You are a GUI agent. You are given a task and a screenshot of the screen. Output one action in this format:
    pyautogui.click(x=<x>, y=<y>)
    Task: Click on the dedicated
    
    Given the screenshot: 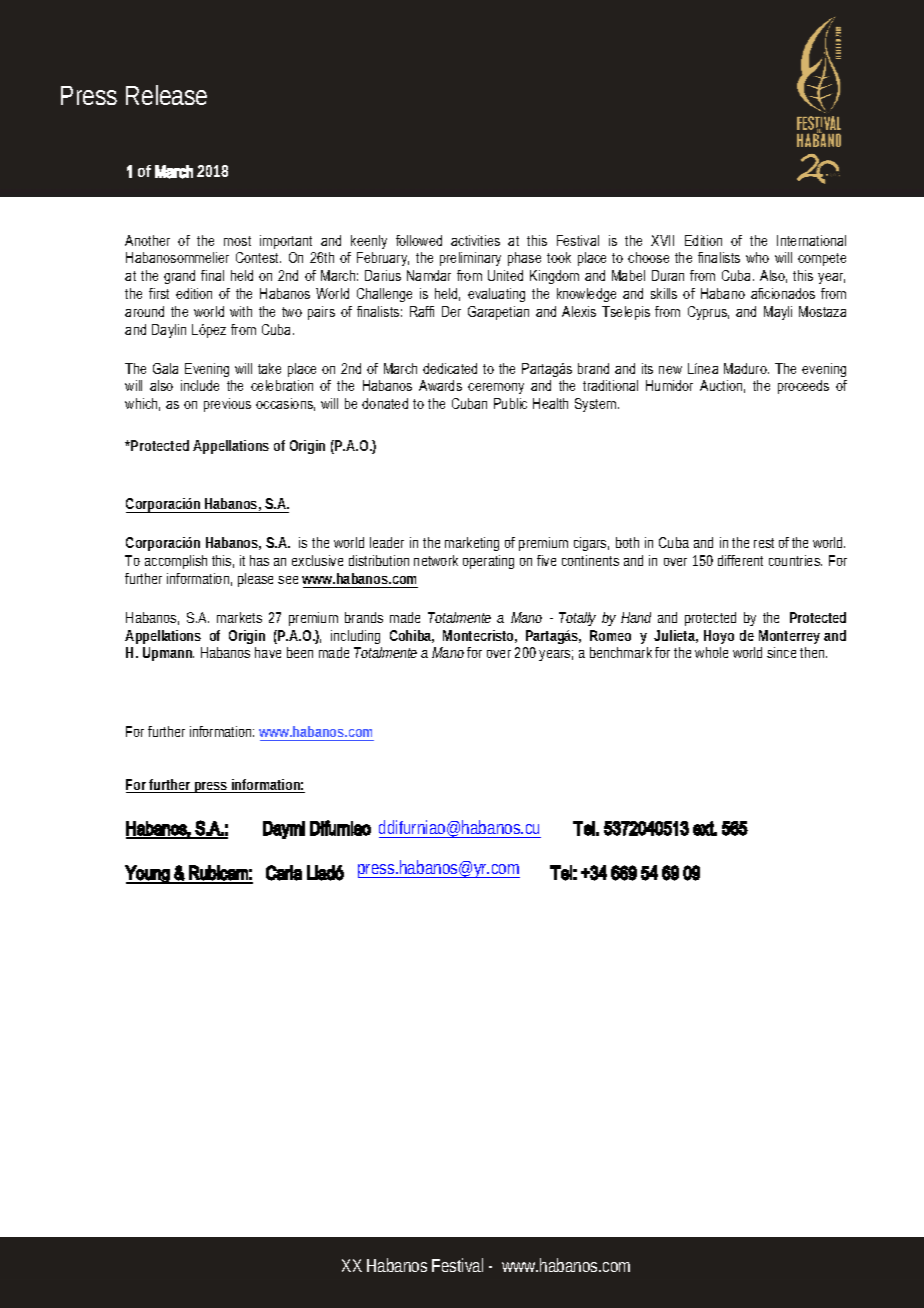 What is the action you would take?
    pyautogui.click(x=450, y=368)
